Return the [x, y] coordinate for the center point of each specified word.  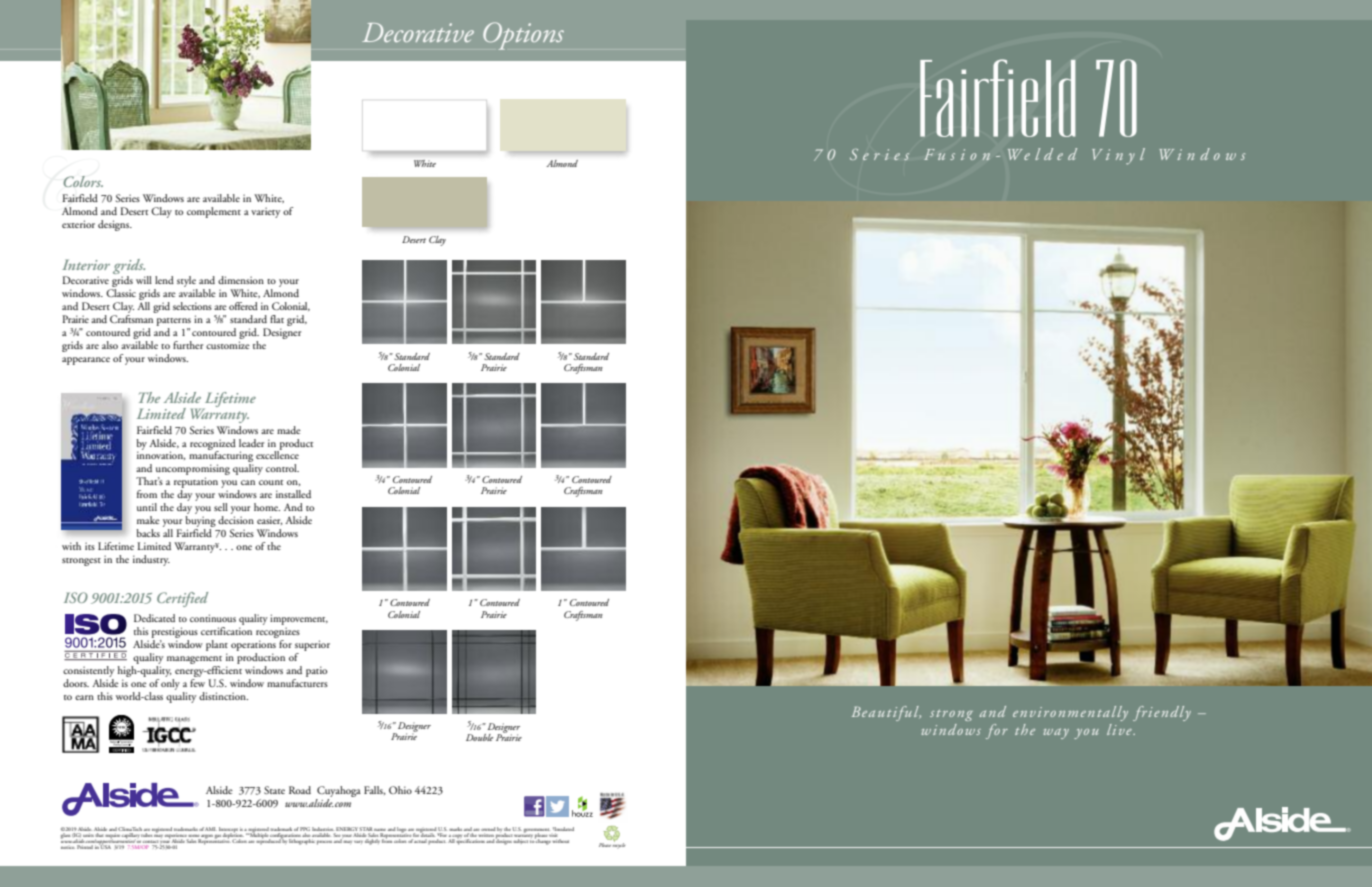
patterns [174, 322]
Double [479, 737]
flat [277, 319]
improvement [299, 621]
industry [151, 560]
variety [265, 212]
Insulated [563, 829]
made [289, 430]
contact [150, 843]
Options [523, 36]
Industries [323, 829]
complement [214, 212]
